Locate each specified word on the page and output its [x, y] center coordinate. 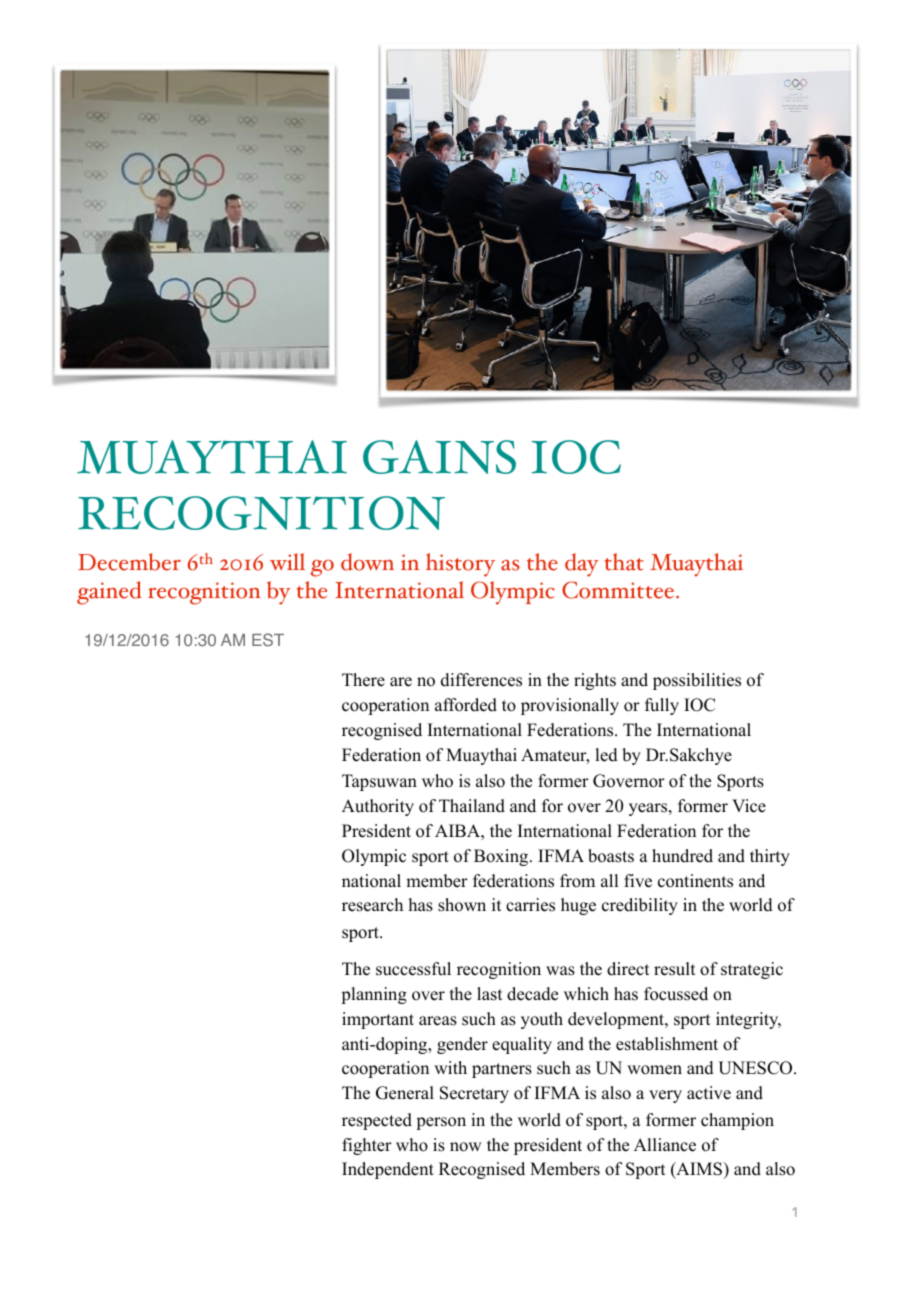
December [129, 562]
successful [413, 969]
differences [481, 680]
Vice [749, 806]
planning [374, 995]
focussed [676, 994]
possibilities [697, 681]
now [465, 1147]
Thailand [472, 806]
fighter [367, 1146]
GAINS [439, 457]
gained [109, 593]
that [624, 562]
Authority [378, 807]
